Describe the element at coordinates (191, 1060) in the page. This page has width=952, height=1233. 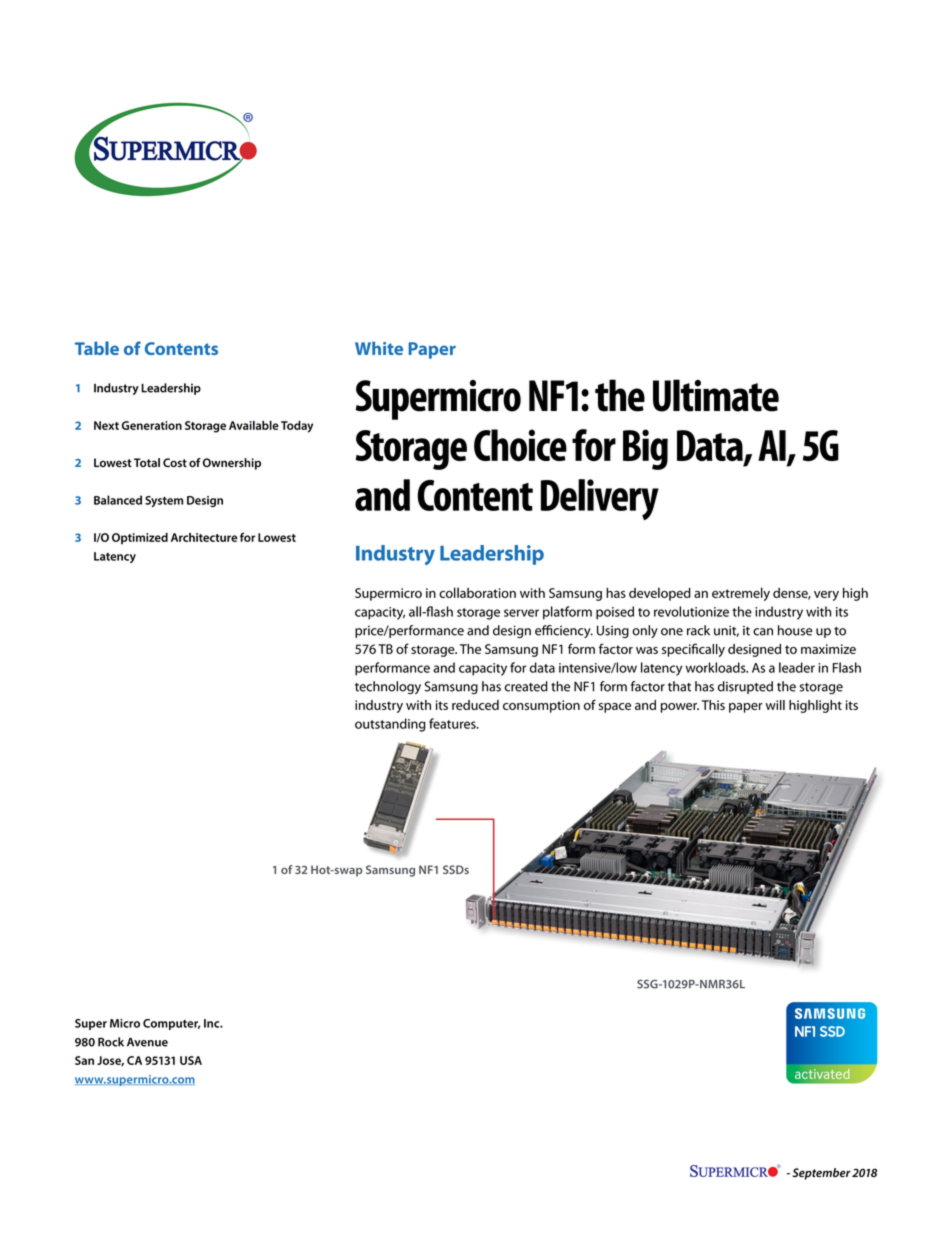
I see `USA` at that location.
